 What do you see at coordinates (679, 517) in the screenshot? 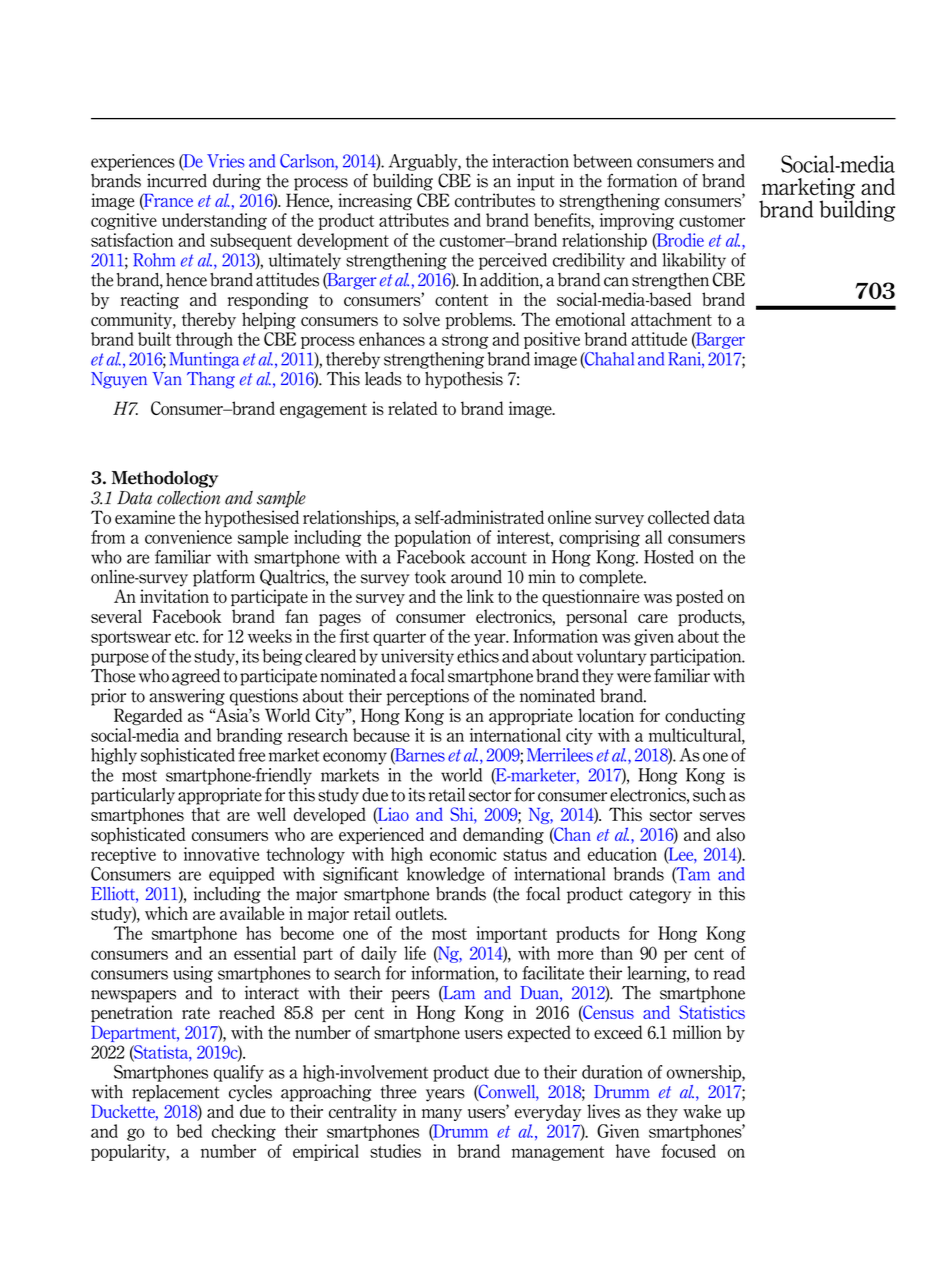
I see `collected` at bounding box center [679, 517].
